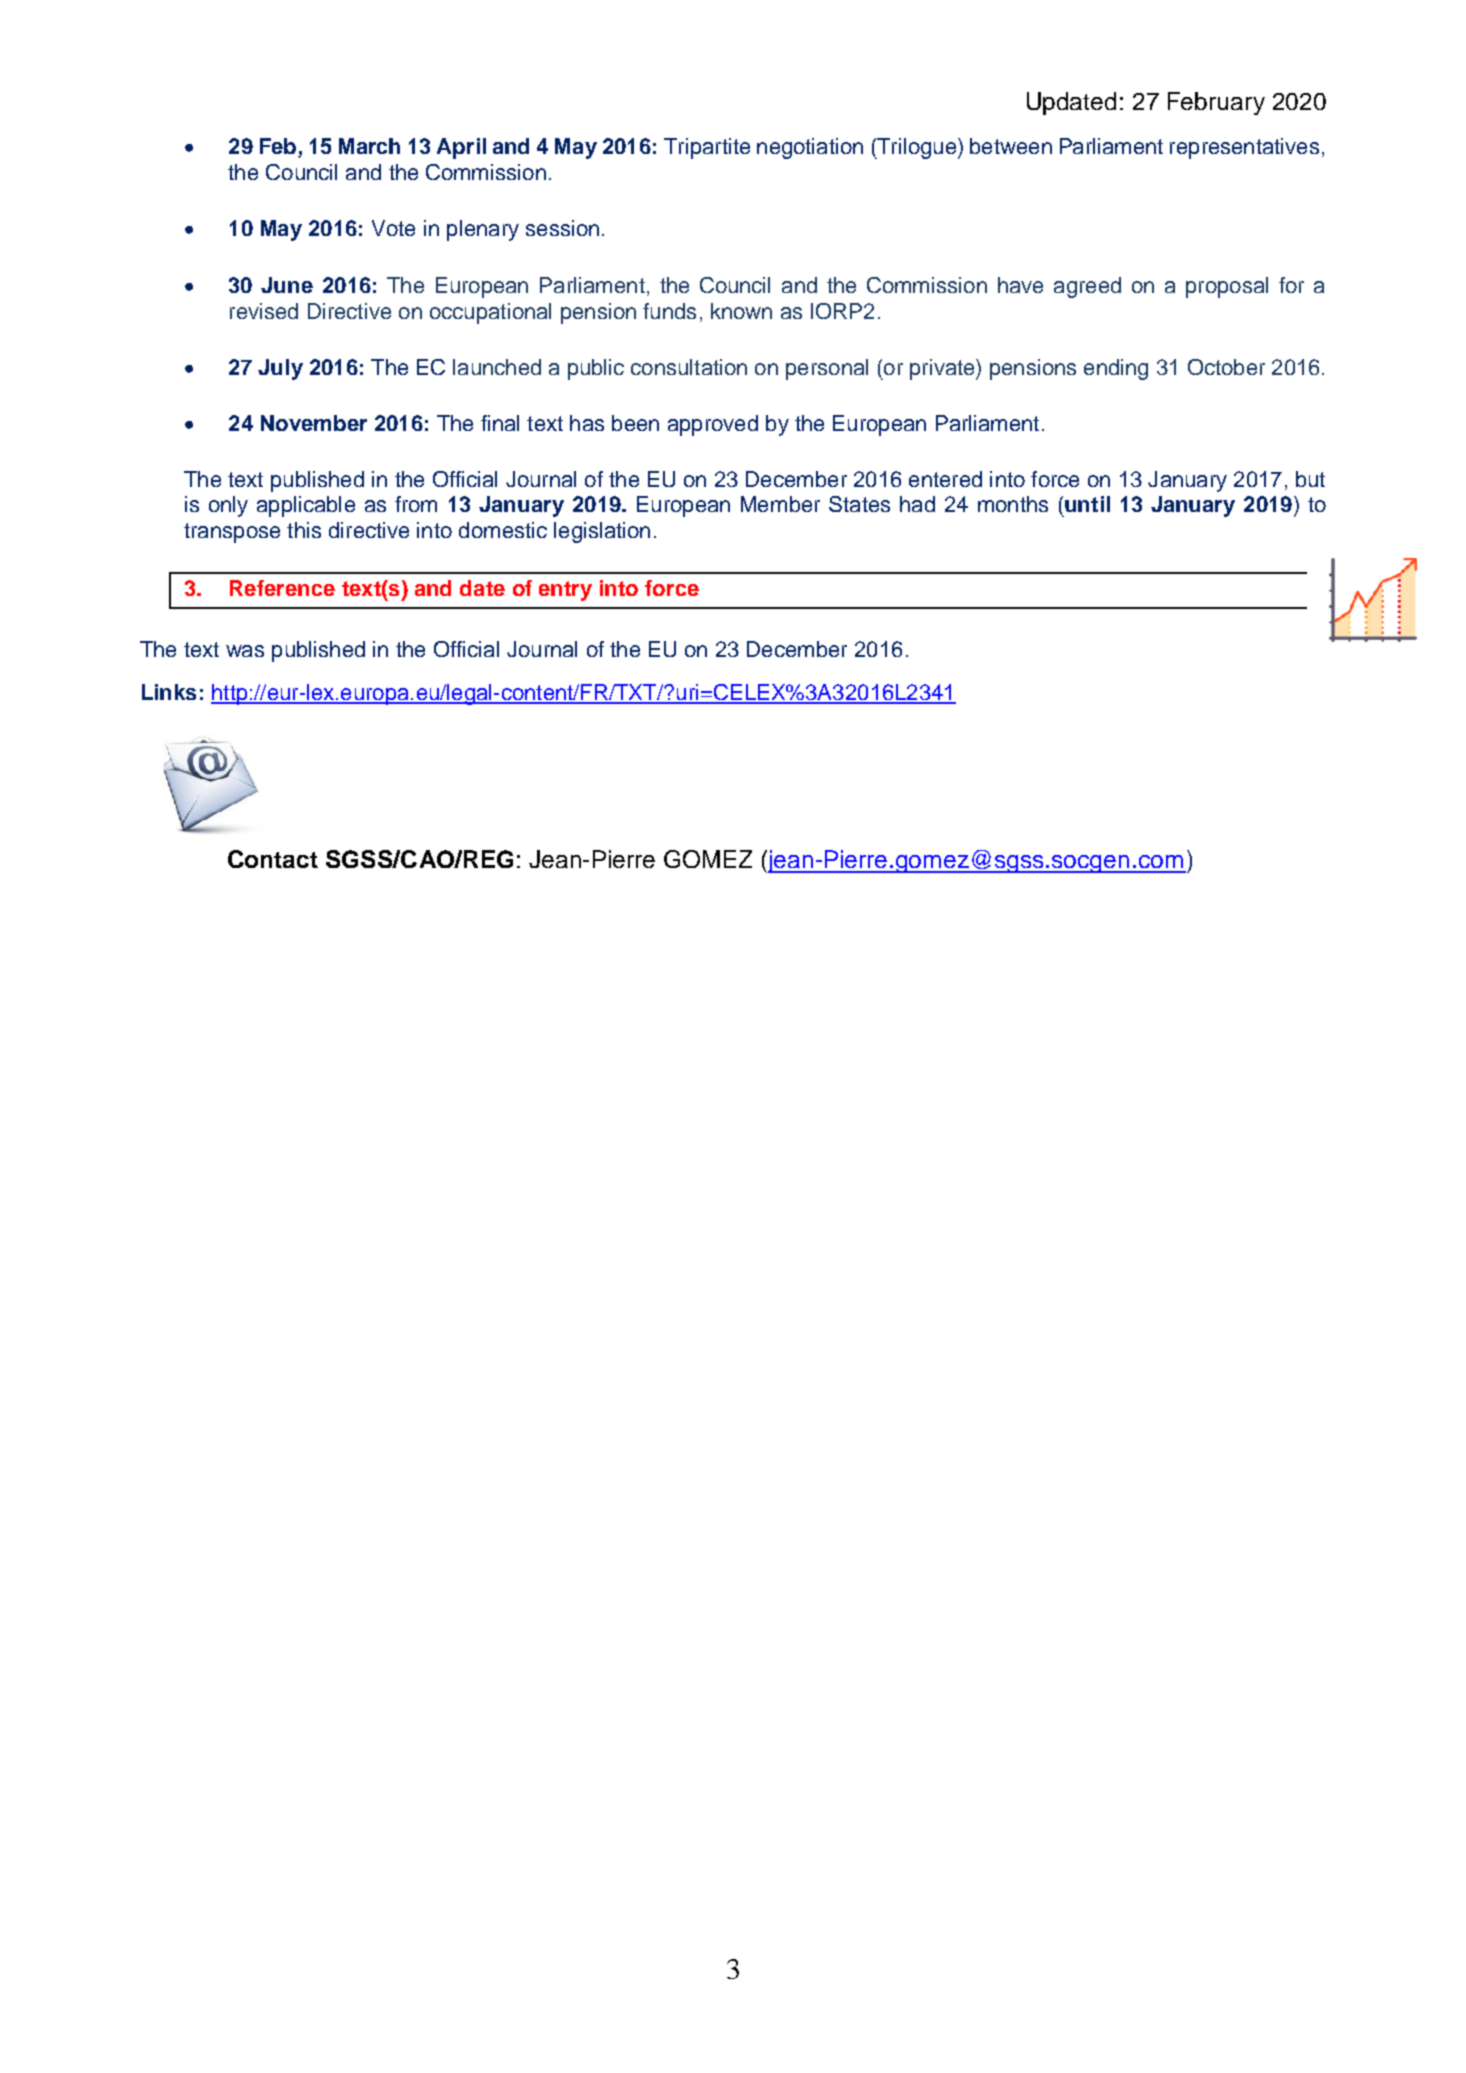 Image resolution: width=1466 pixels, height=2073 pixels. I want to click on until, so click(1087, 504).
